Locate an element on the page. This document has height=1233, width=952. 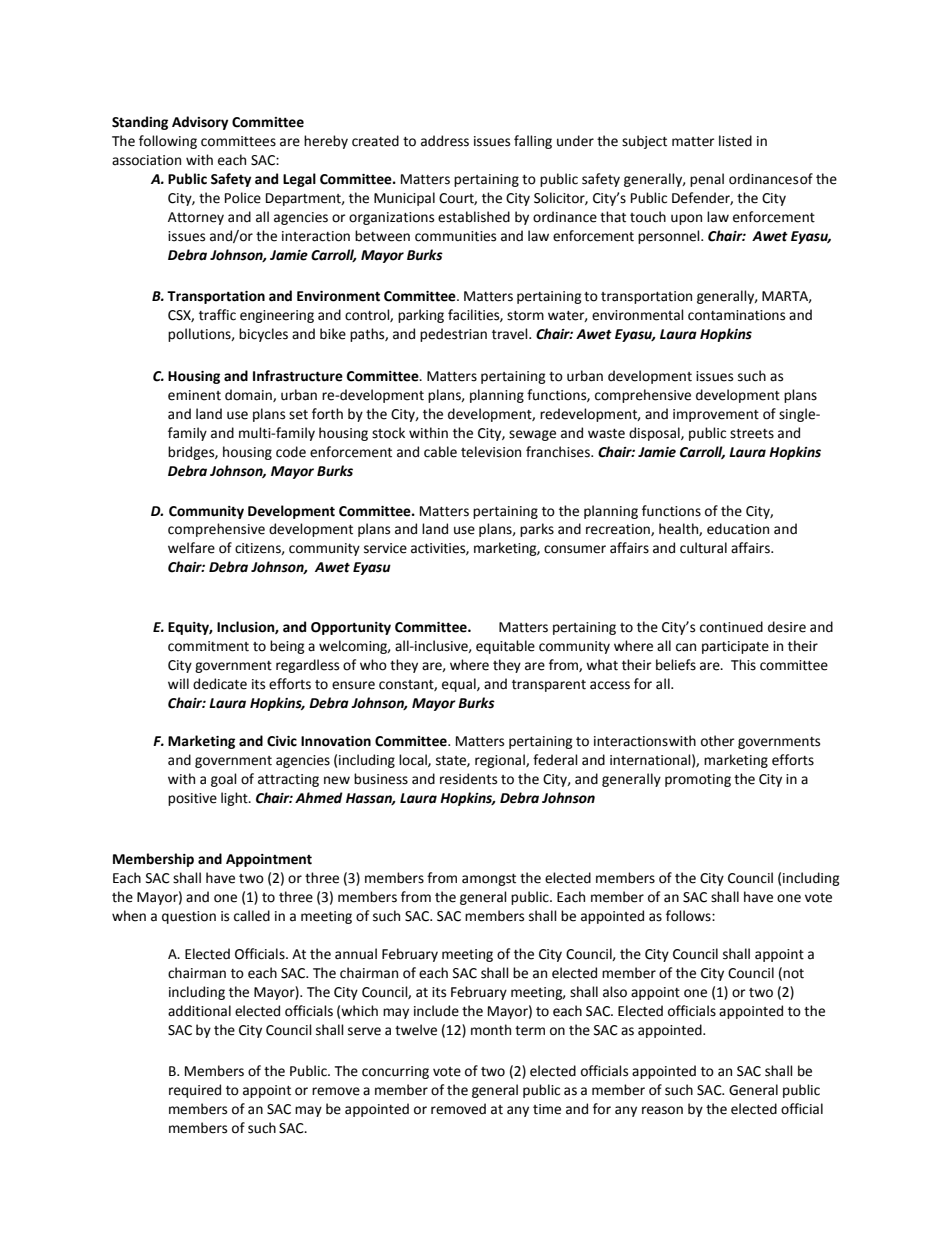
listed is located at coordinates (735, 141).
